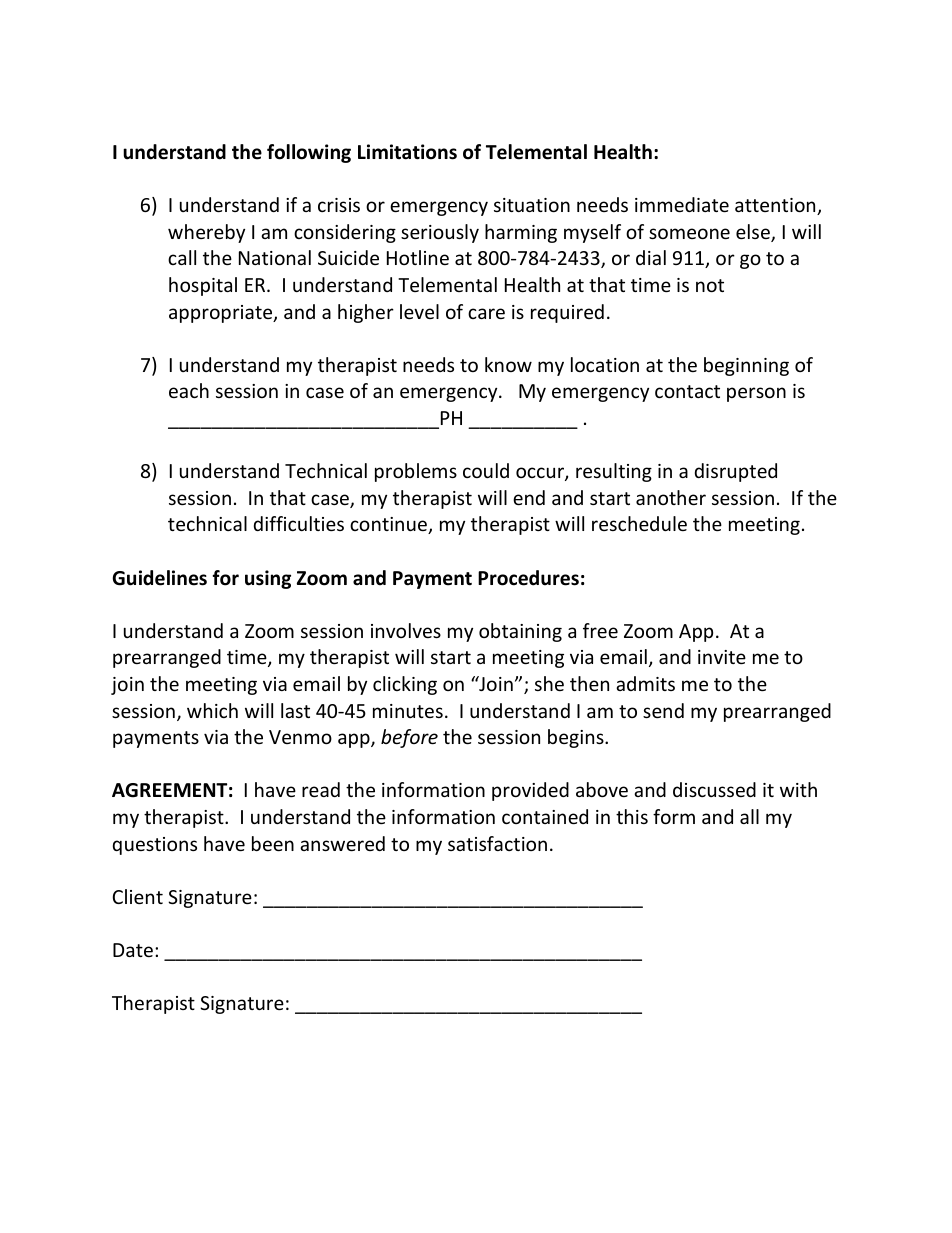 The height and width of the screenshot is (1233, 952). I want to click on Guidelines, so click(159, 578).
